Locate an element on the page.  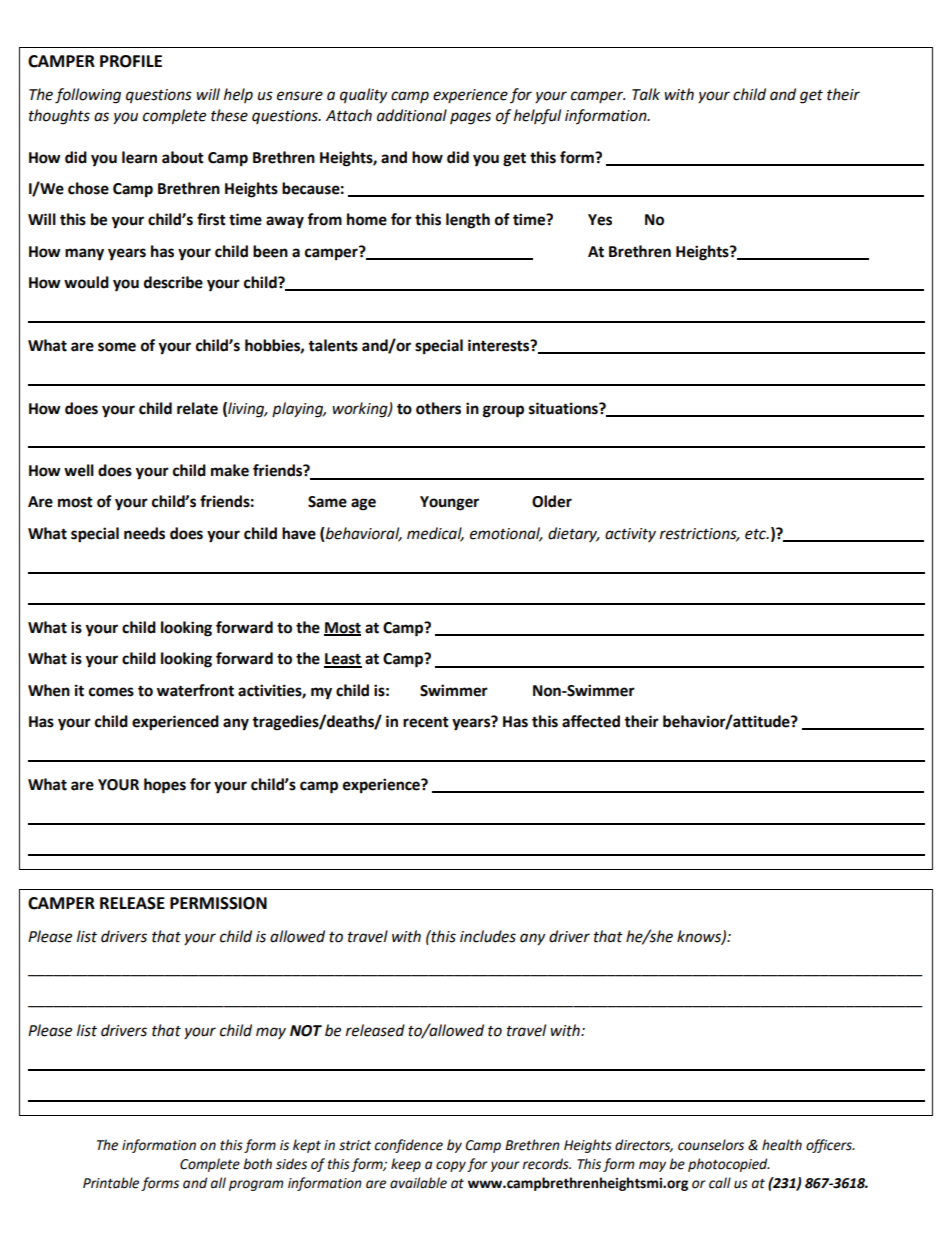
Printable is located at coordinates (111, 1183).
